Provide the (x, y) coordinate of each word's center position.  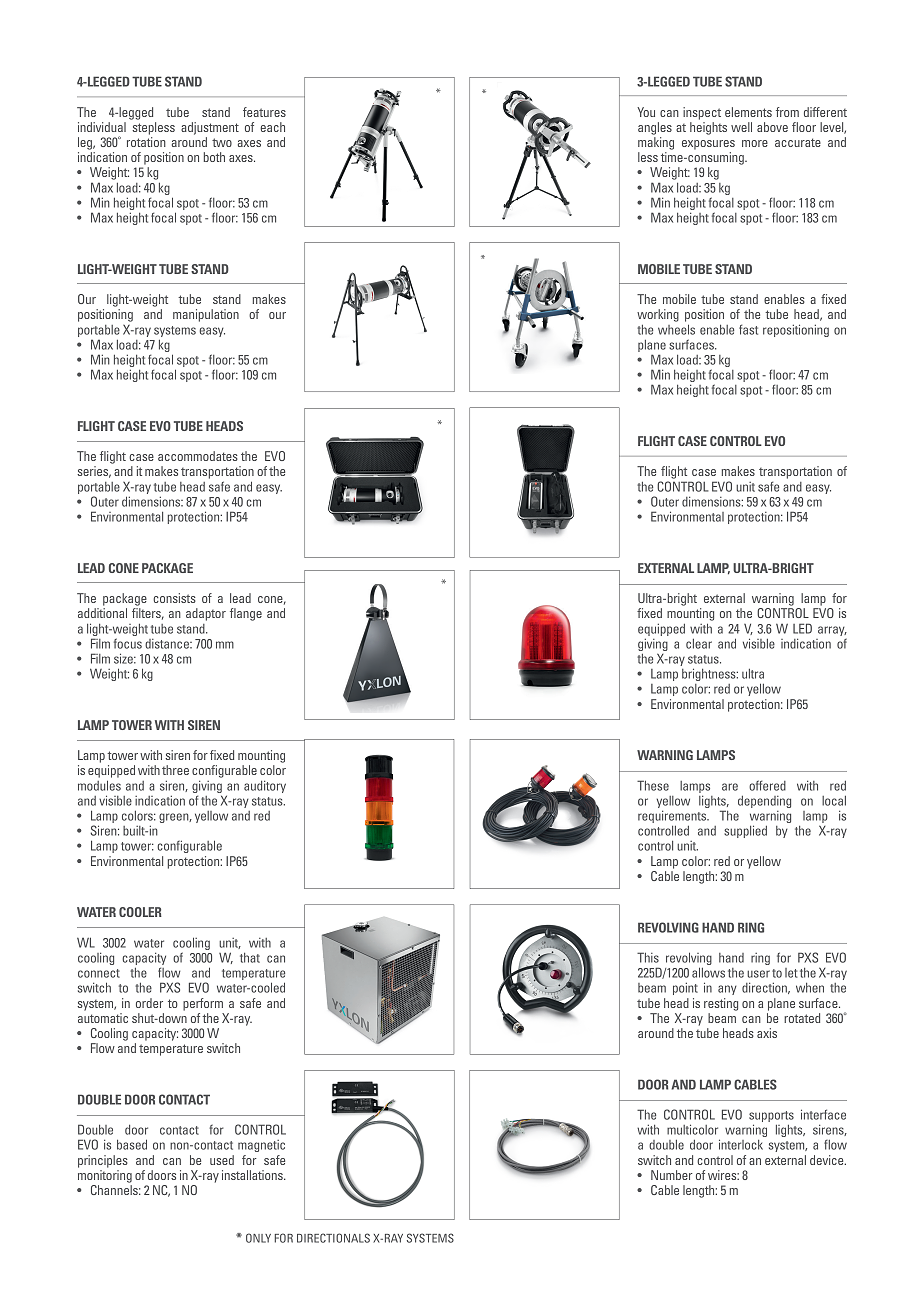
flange (246, 614)
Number (672, 1175)
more (755, 143)
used (222, 1160)
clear (699, 644)
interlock (741, 1144)
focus (128, 643)
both (214, 157)
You (646, 112)
